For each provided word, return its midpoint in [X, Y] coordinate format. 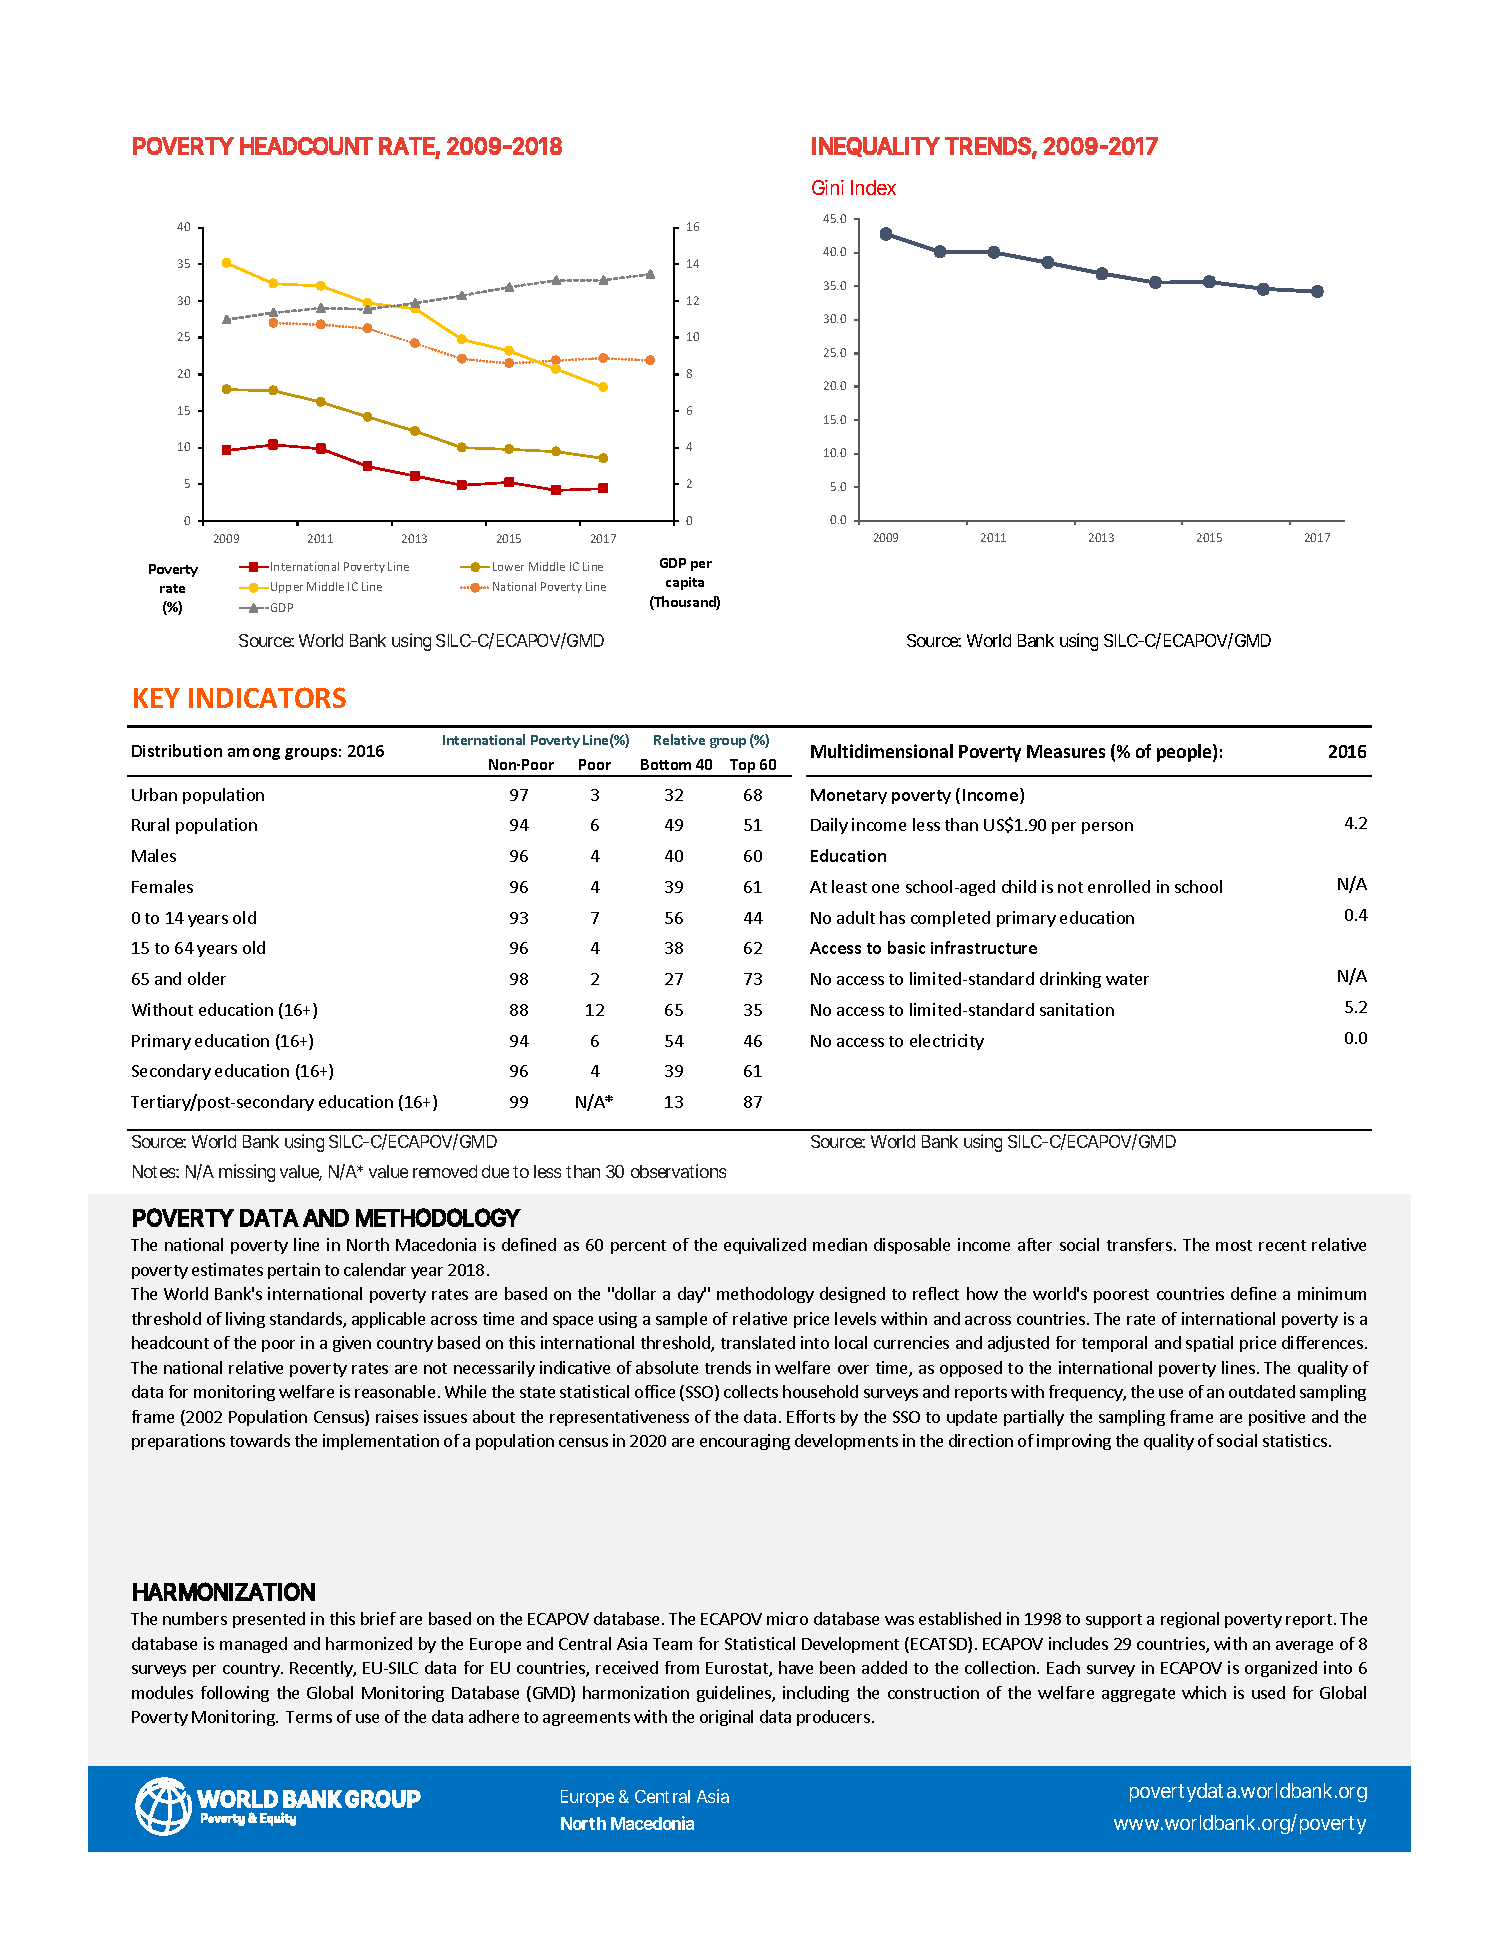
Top [743, 767]
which [1204, 1692]
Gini [828, 187]
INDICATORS [267, 697]
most [1234, 1245]
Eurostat [738, 1669]
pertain [294, 1271]
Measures [1066, 751]
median [840, 1244]
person [1107, 828]
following [235, 1694]
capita [685, 583]
